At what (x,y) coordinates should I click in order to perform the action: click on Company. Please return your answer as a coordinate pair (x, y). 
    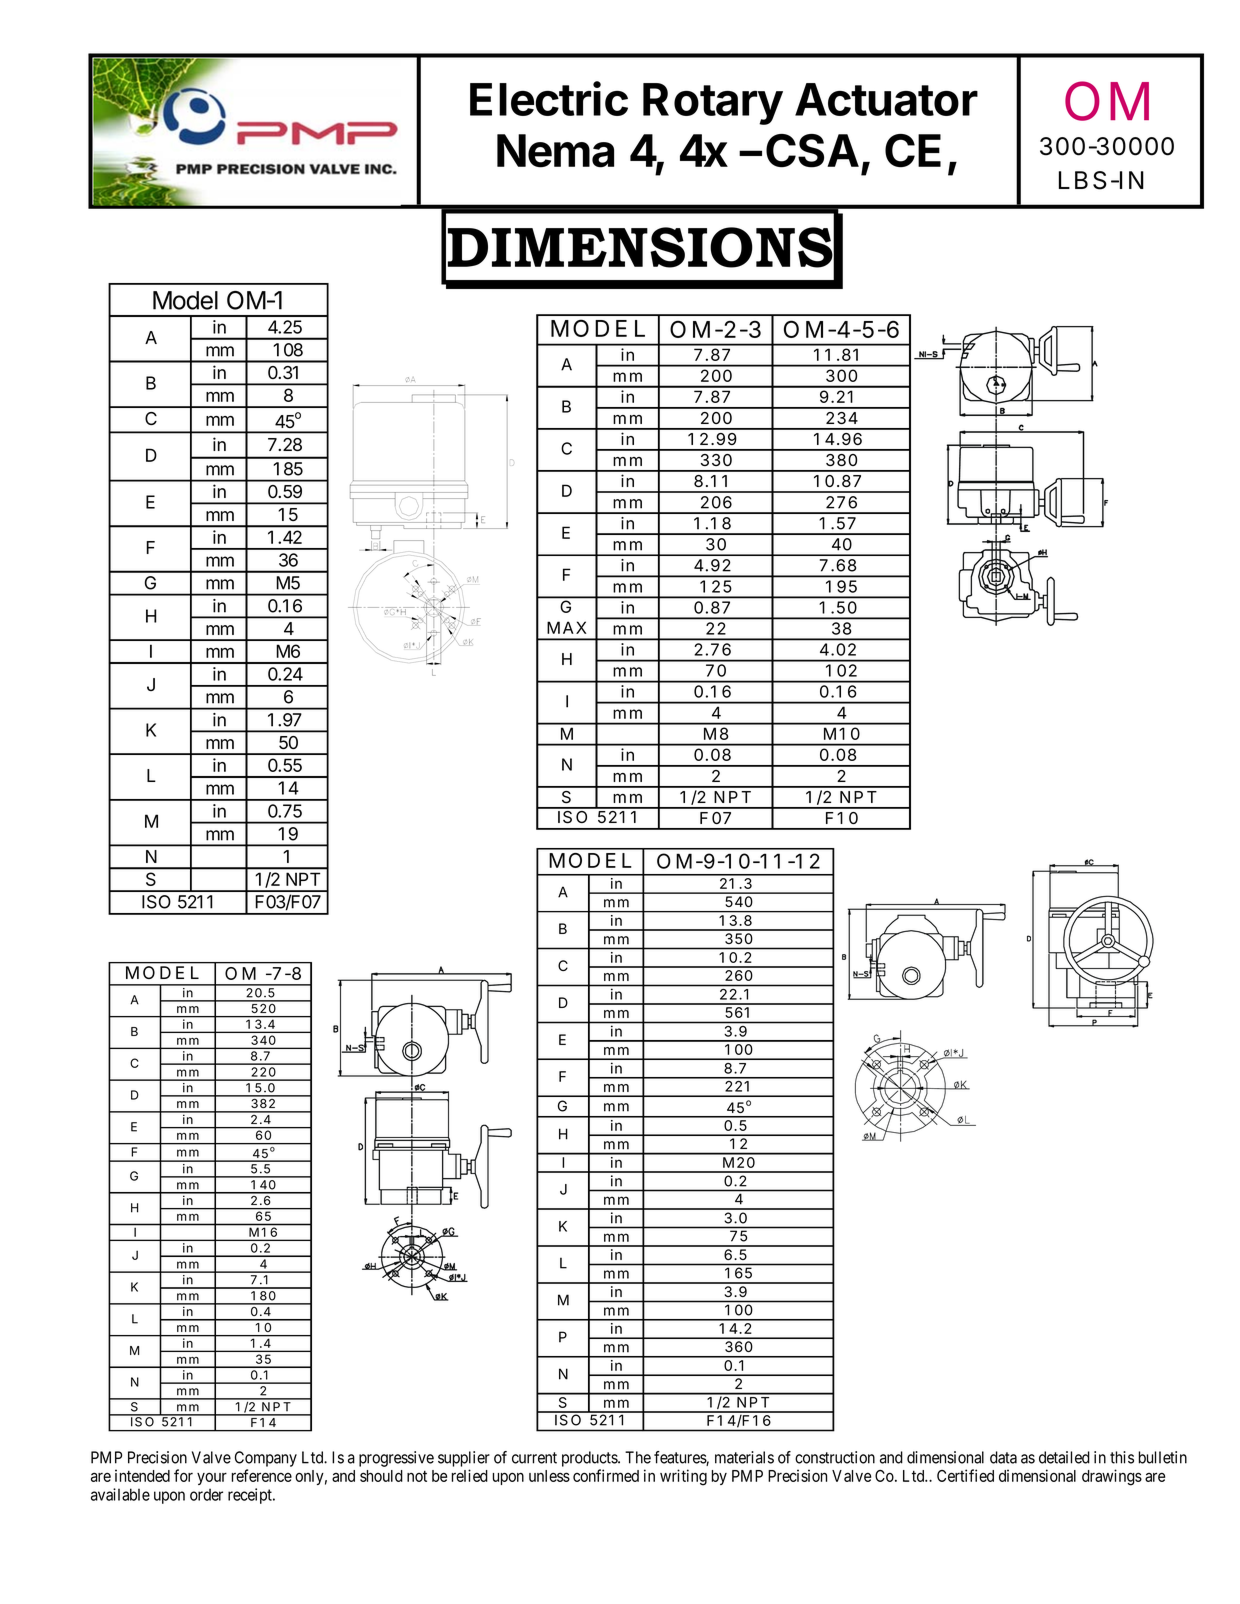
    Looking at the image, I should click on (266, 1459).
